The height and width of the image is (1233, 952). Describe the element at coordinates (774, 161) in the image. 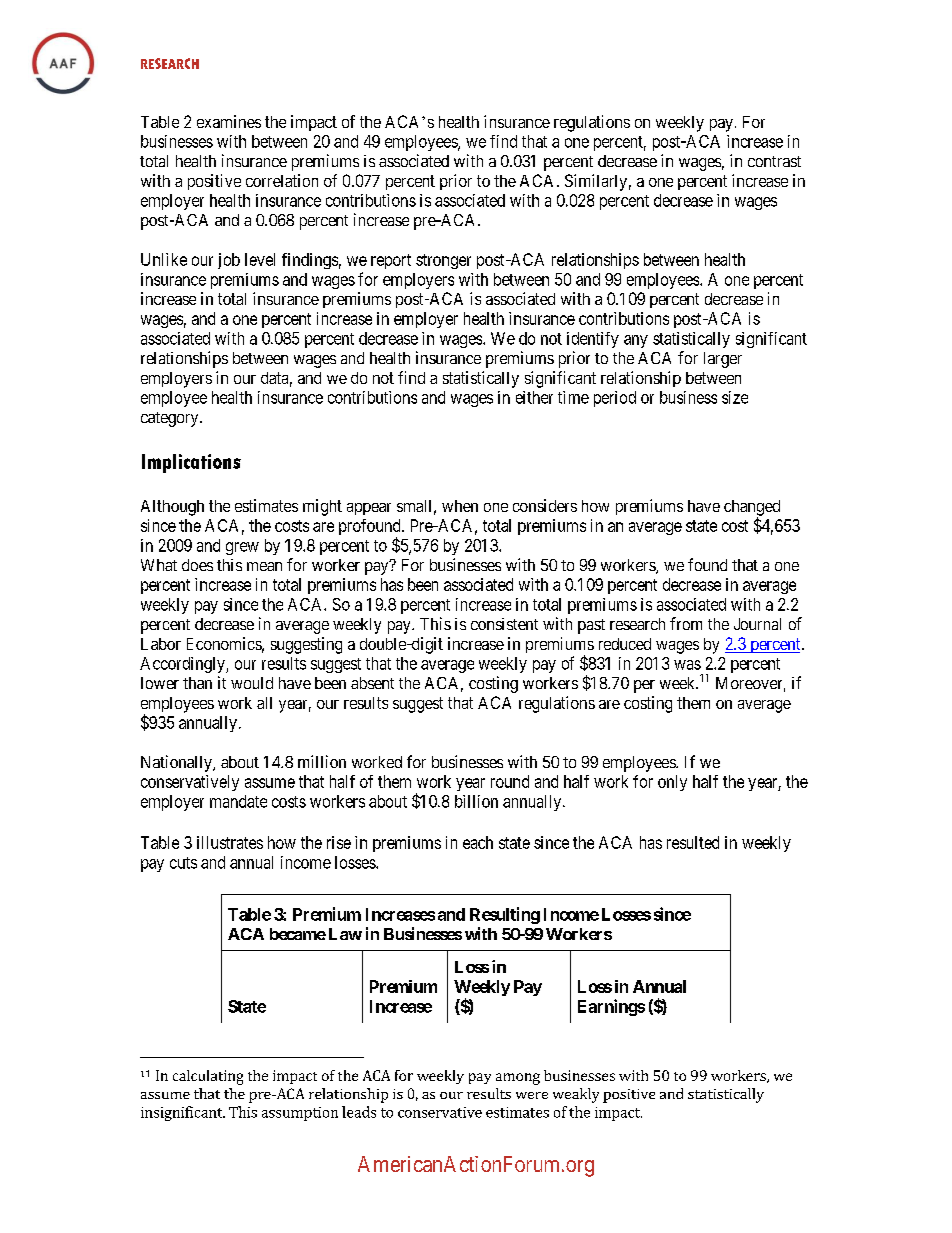

I see `contrast` at that location.
